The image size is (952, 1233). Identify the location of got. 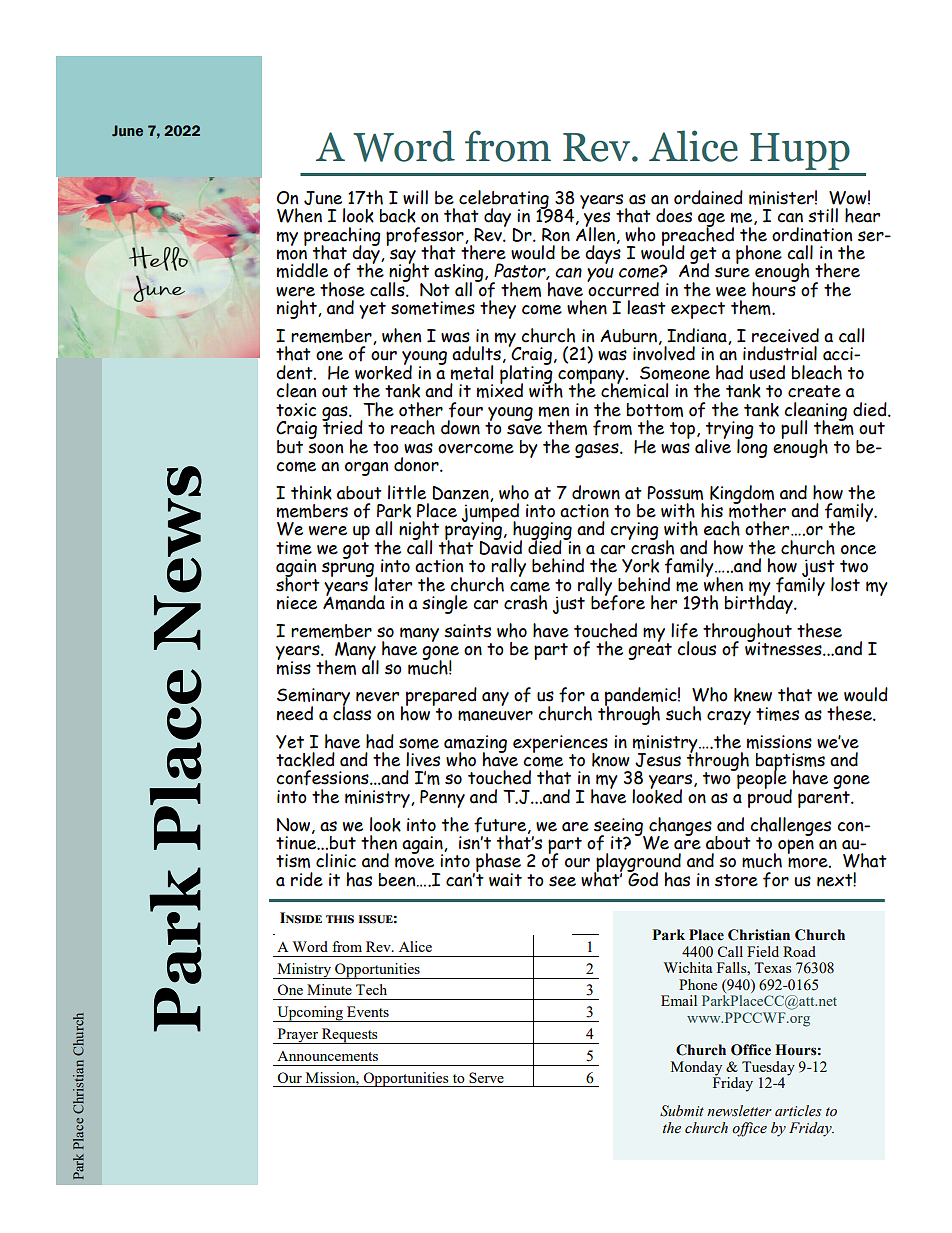
(356, 549).
